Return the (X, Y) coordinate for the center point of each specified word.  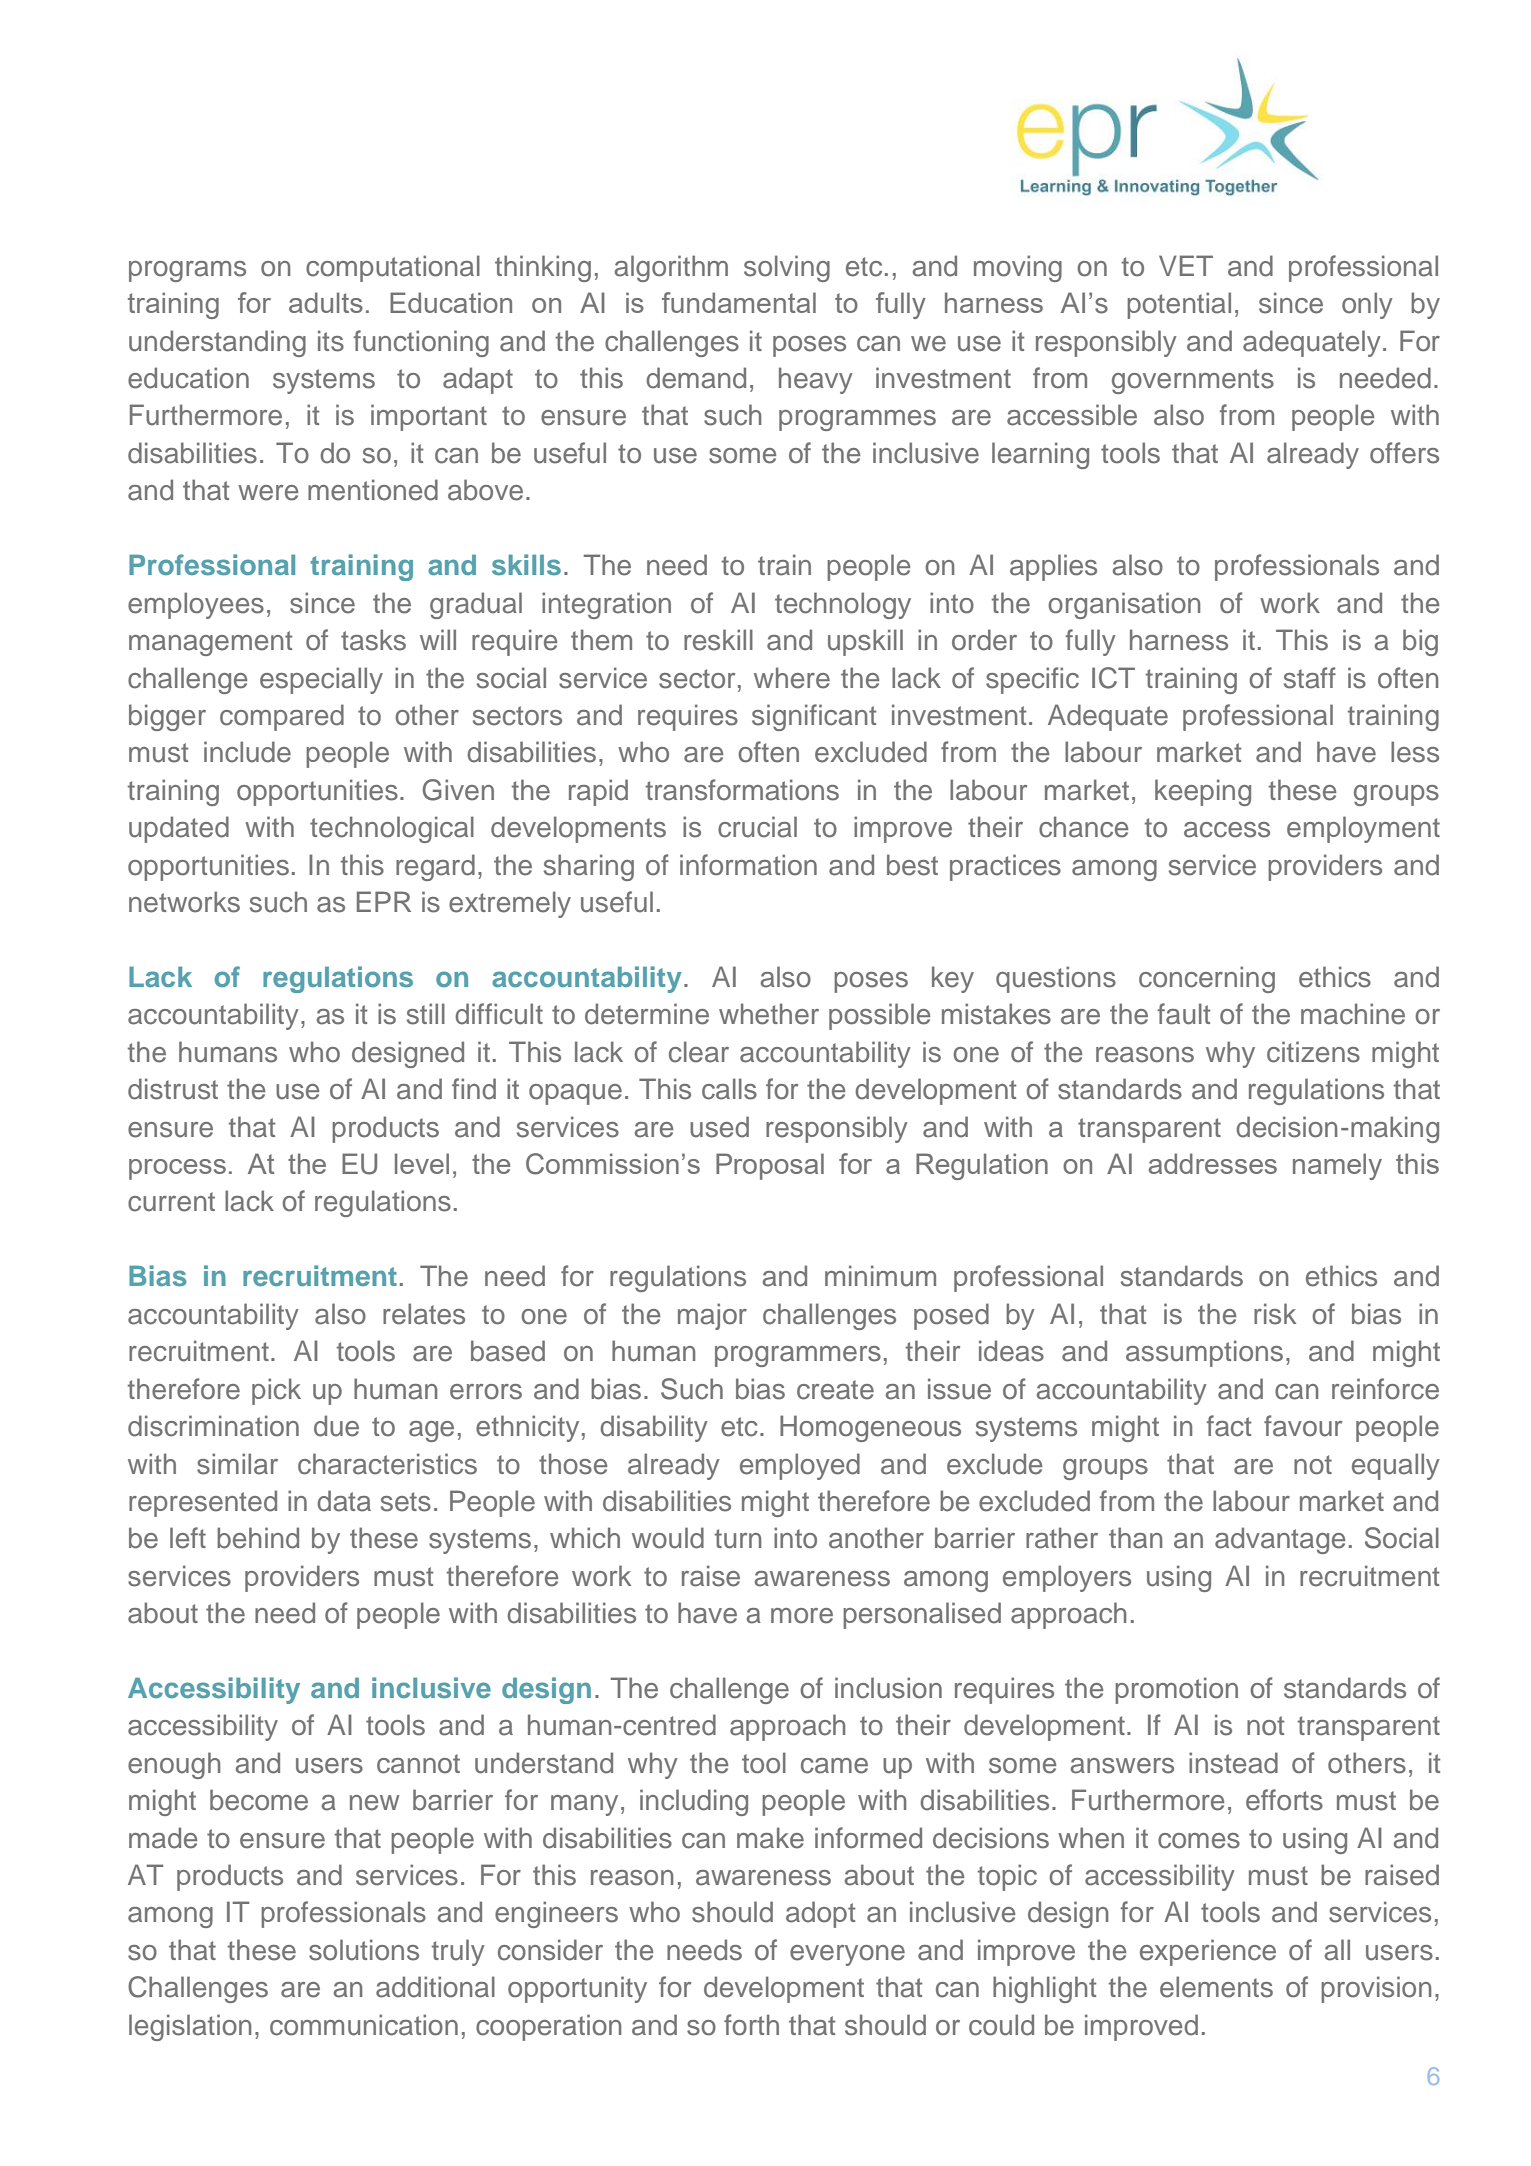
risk (1275, 1314)
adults (326, 302)
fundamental (739, 302)
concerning (1207, 979)
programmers (798, 1356)
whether (769, 1014)
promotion (1176, 1690)
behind (258, 1538)
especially (321, 680)
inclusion (888, 1688)
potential (1179, 305)
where (792, 678)
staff (1310, 678)
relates (424, 1314)
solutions (364, 1950)
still (426, 1014)
